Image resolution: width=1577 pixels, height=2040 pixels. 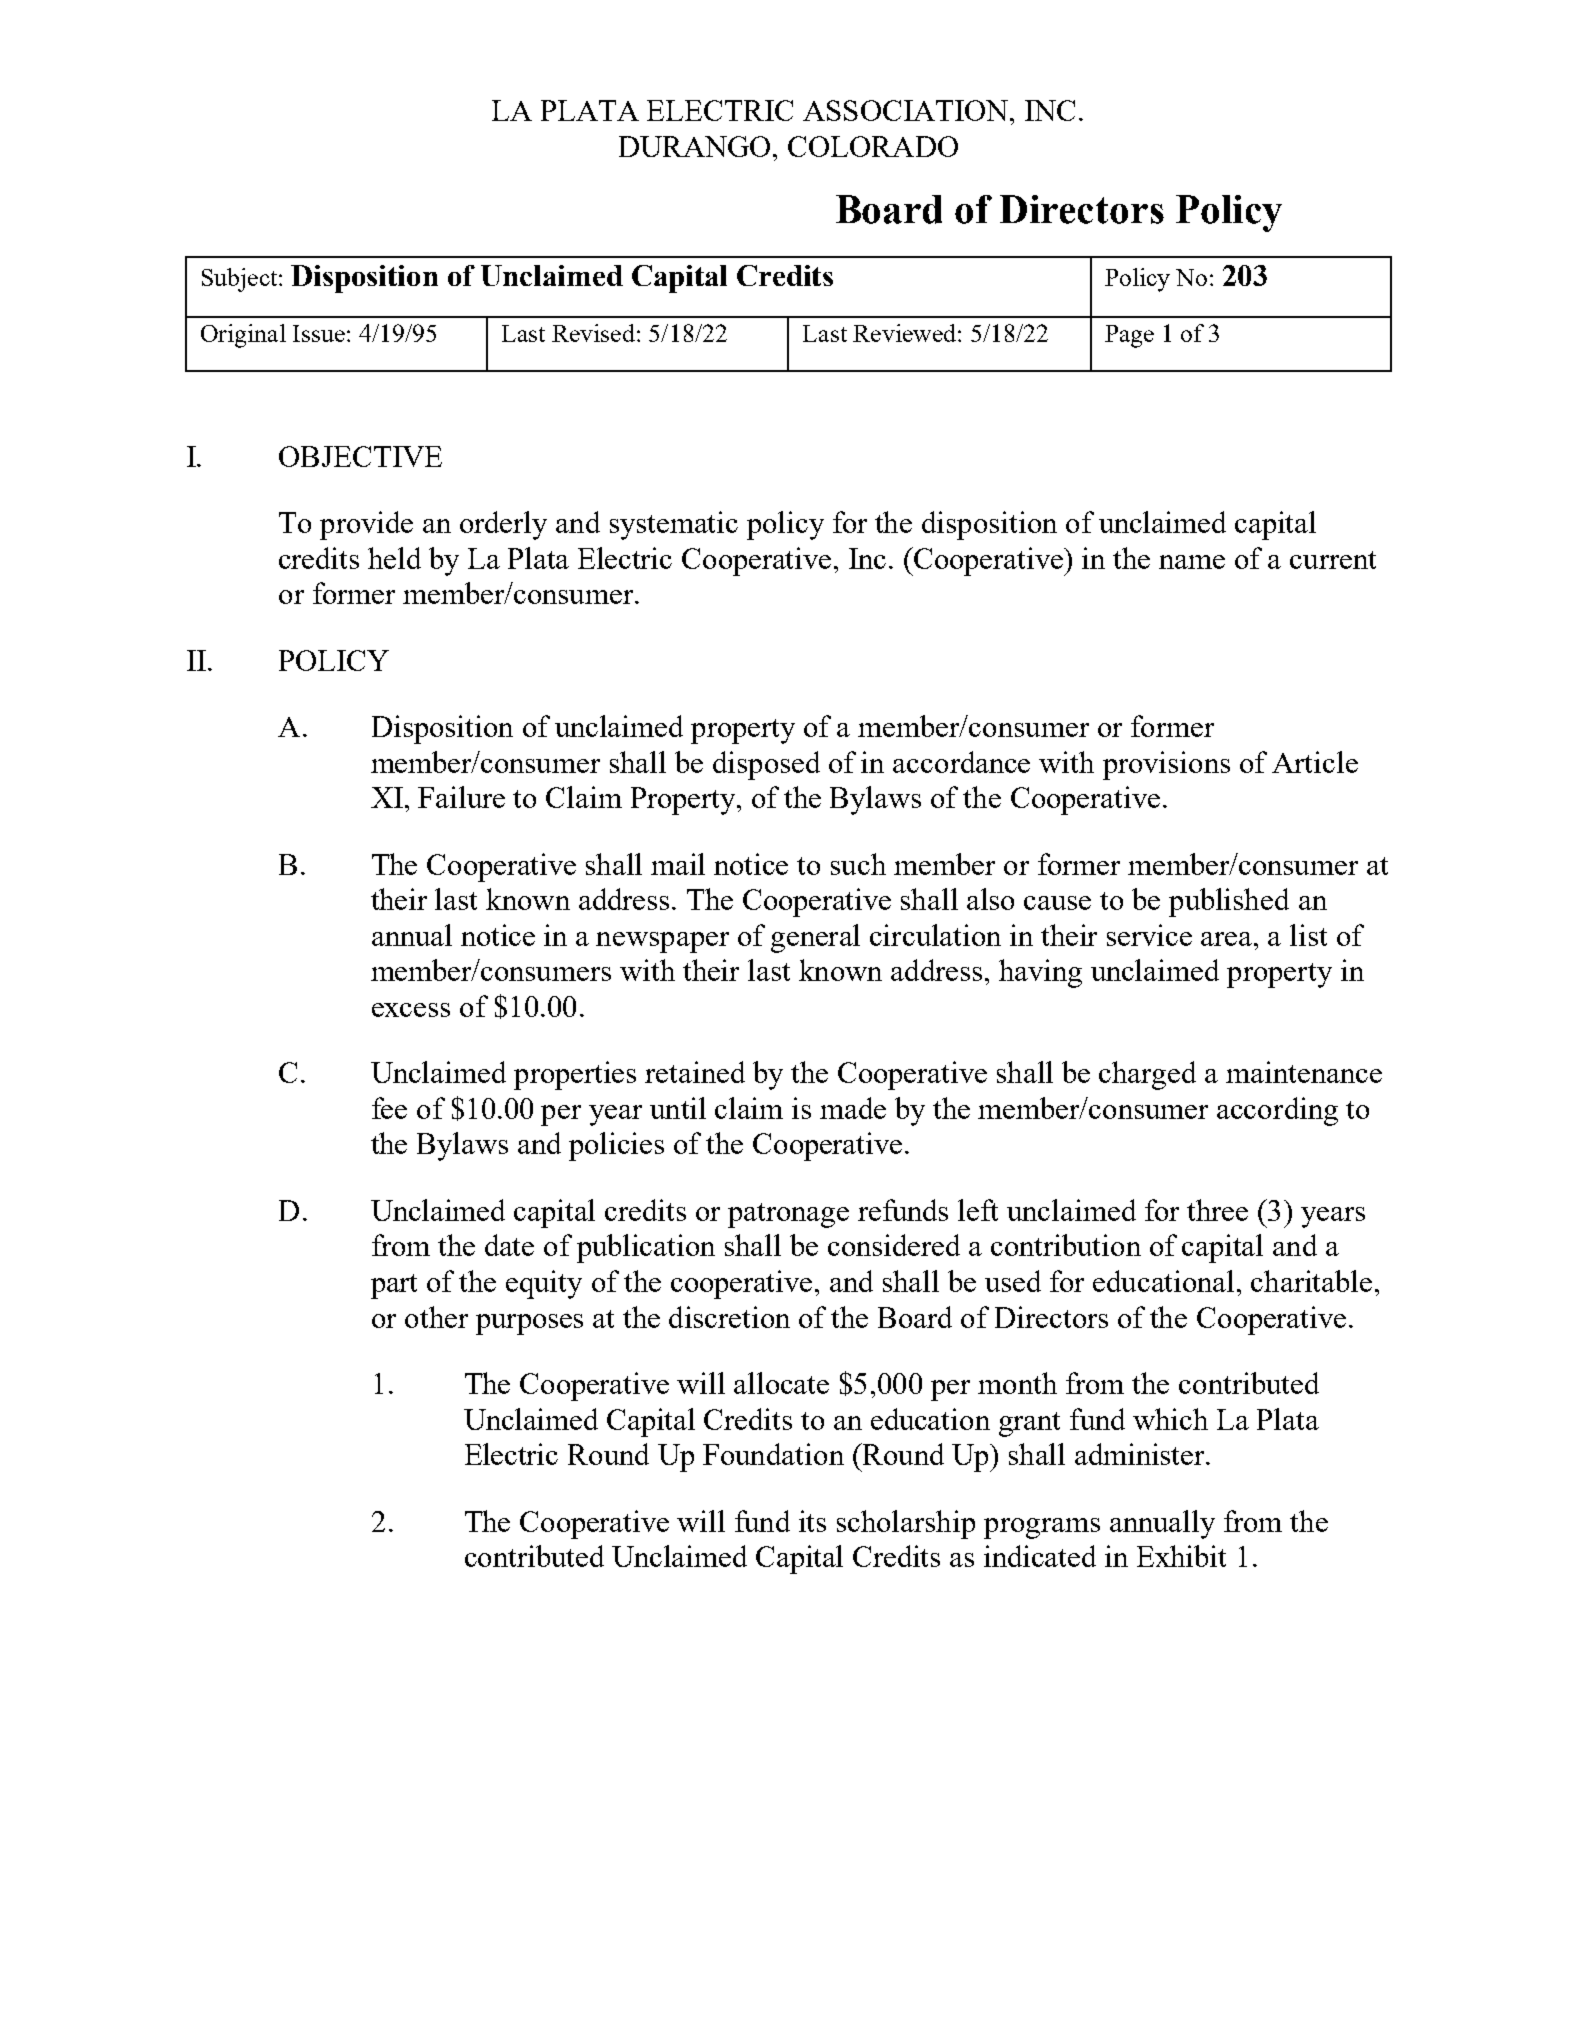 What do you see at coordinates (773, 1454) in the screenshot?
I see `Foundation` at bounding box center [773, 1454].
